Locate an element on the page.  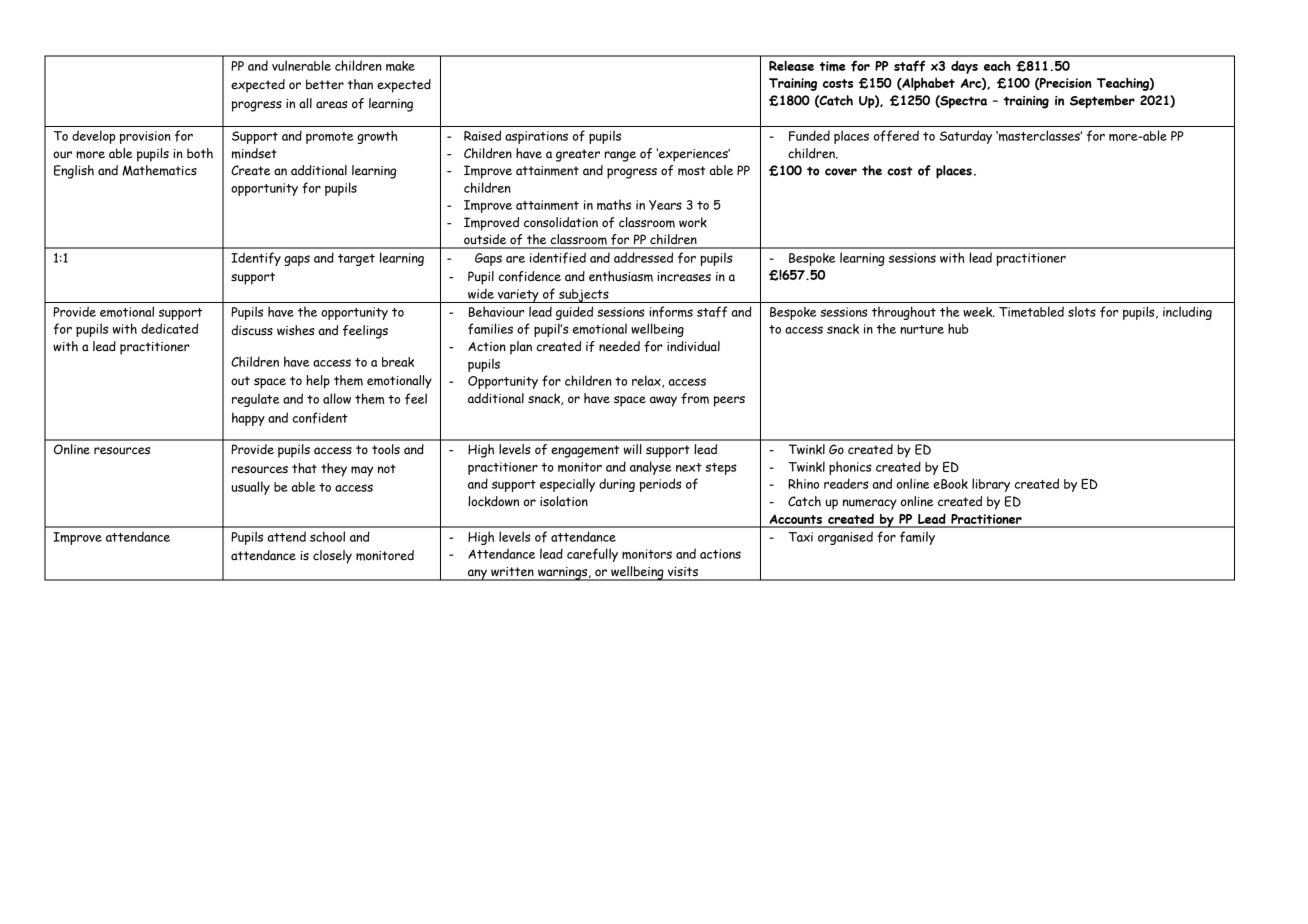
happy is located at coordinates (248, 419).
